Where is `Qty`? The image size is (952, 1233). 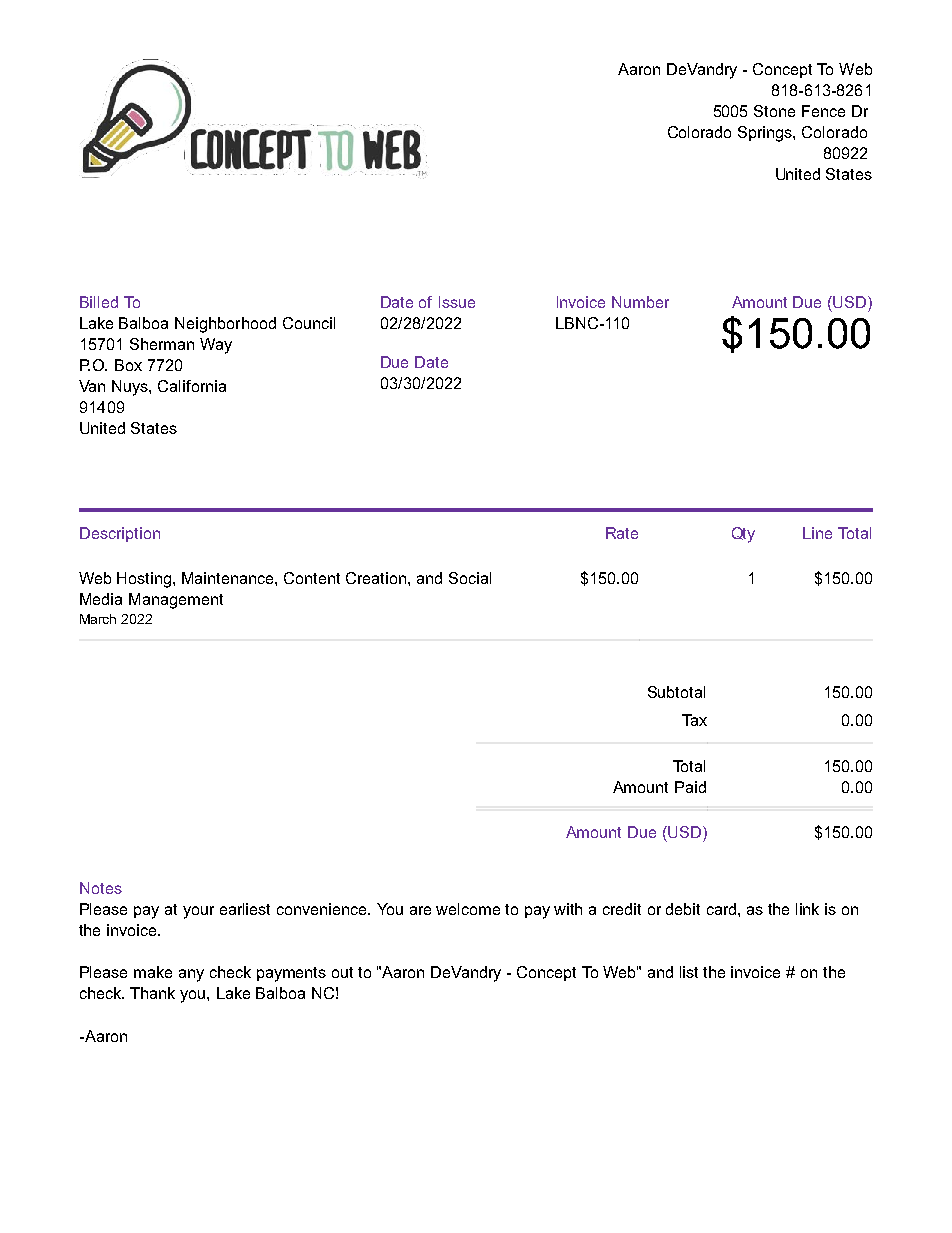 Qty is located at coordinates (743, 535).
